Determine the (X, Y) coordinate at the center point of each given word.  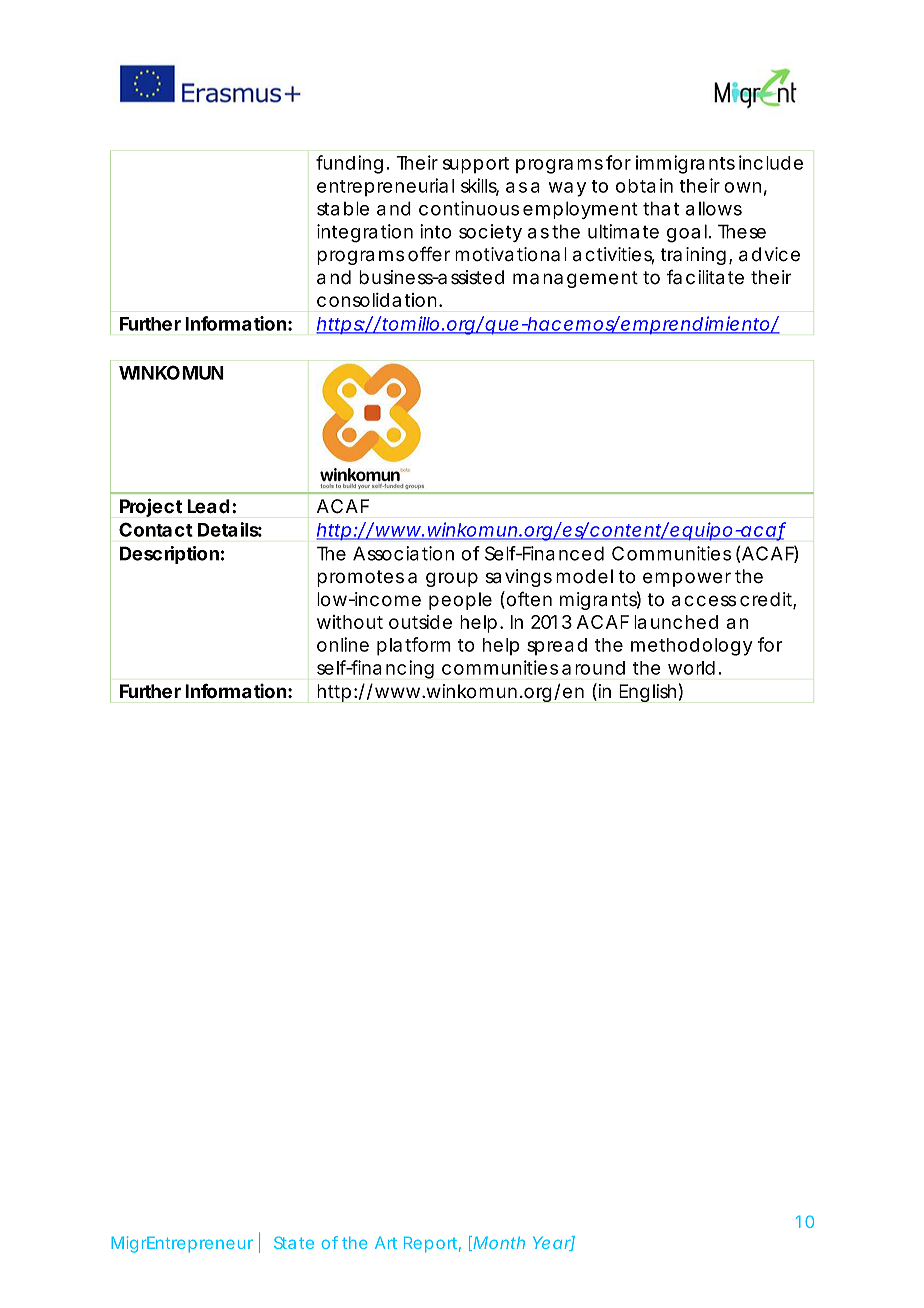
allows (713, 208)
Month (499, 1242)
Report (432, 1244)
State (294, 1242)
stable (343, 208)
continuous (469, 208)
